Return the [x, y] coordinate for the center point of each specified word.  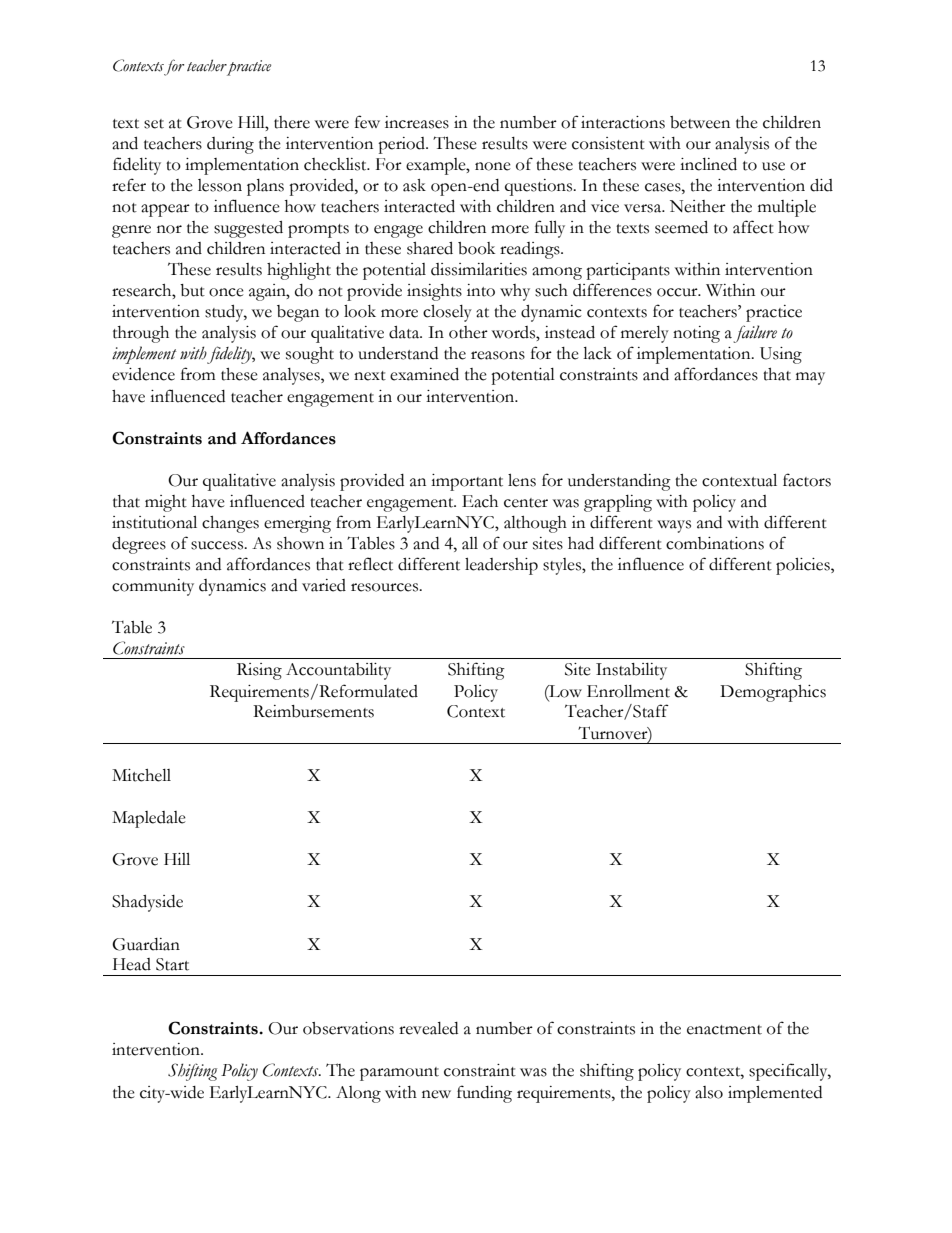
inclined [708, 164]
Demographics [773, 693]
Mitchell [141, 775]
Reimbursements [313, 711]
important [467, 482]
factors [807, 480]
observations [348, 1028]
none [493, 166]
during [230, 145]
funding [484, 1094]
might [166, 503]
